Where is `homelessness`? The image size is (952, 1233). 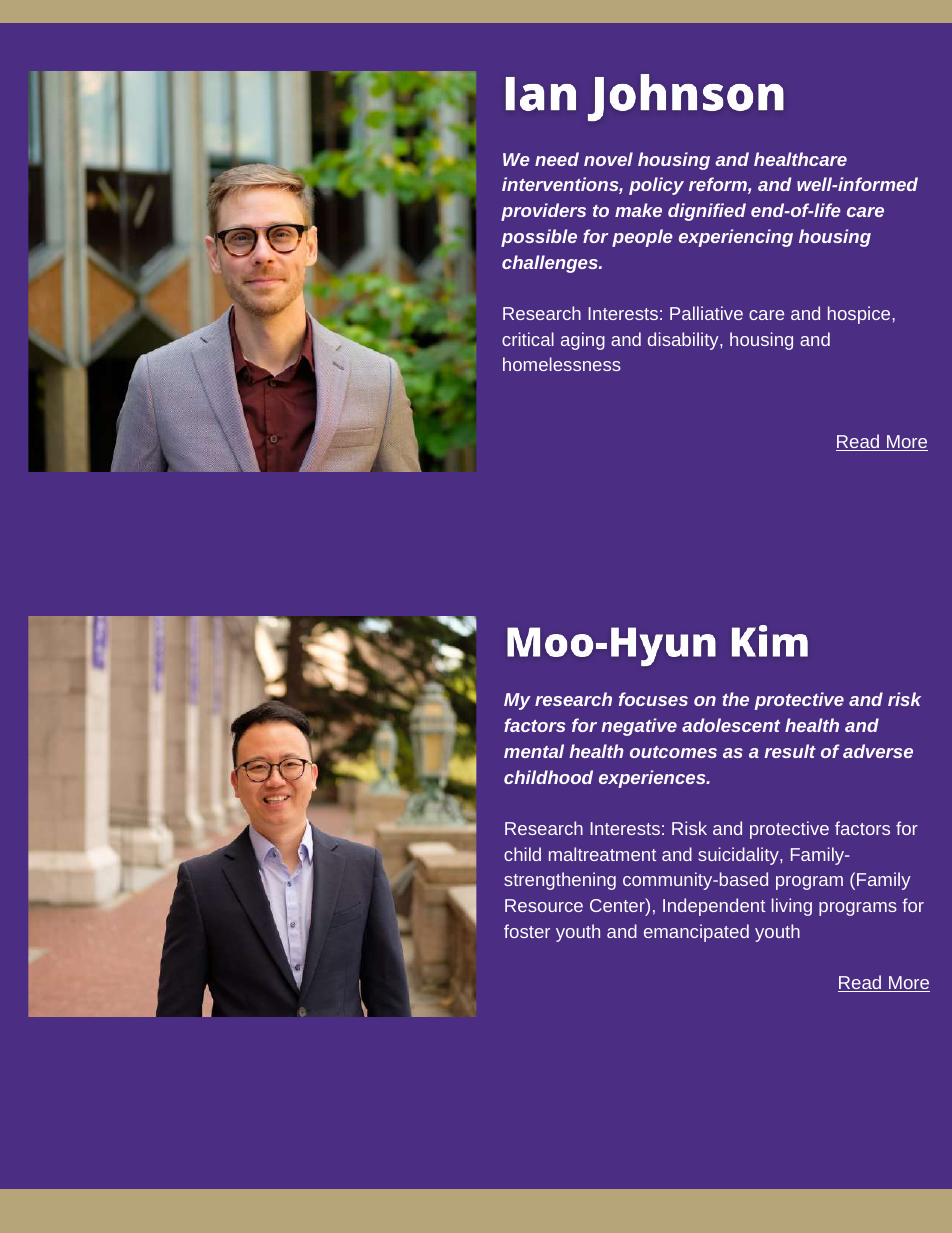
homelessness is located at coordinates (562, 364).
